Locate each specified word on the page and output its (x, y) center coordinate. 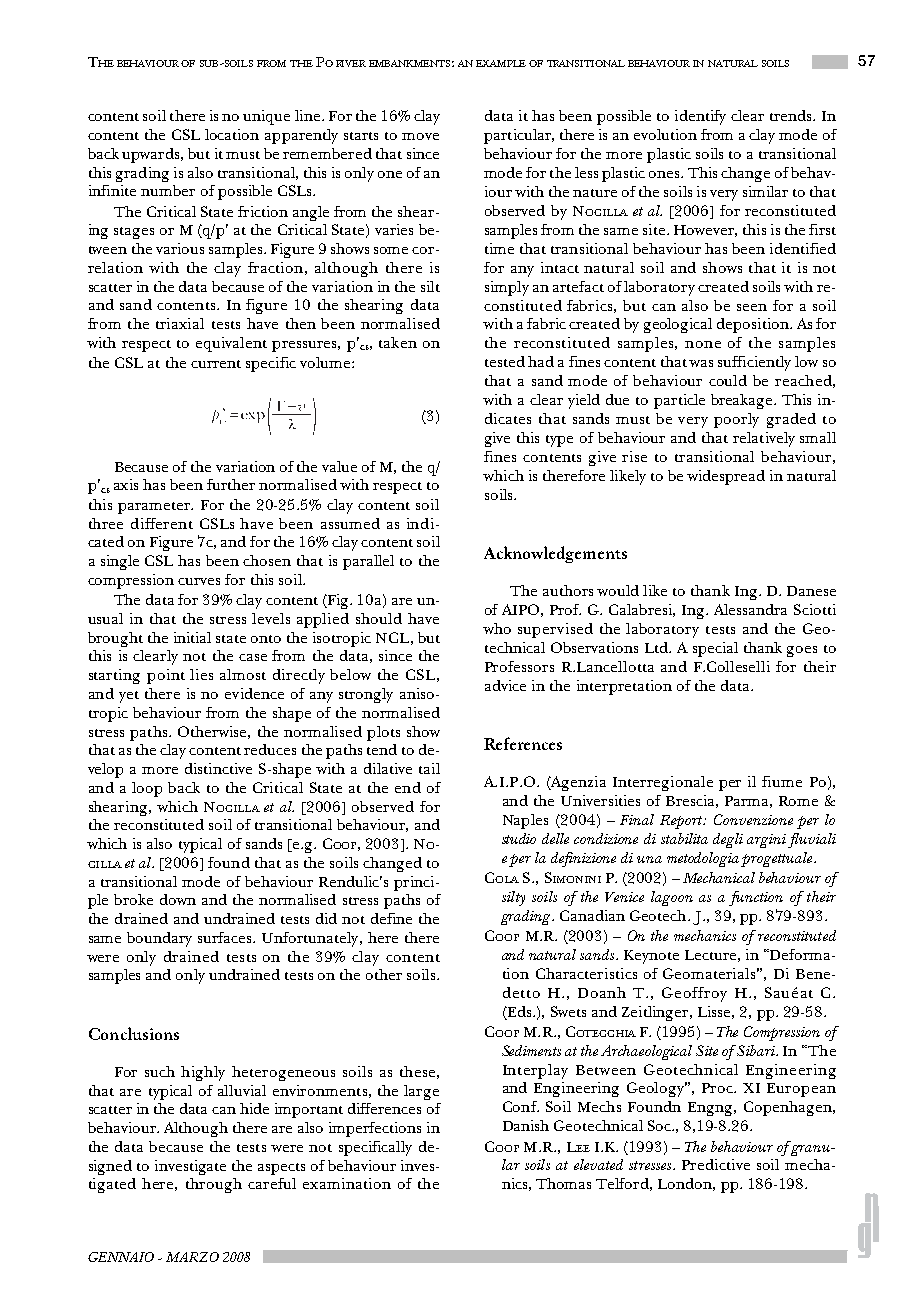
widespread (726, 477)
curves (199, 581)
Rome (798, 801)
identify (700, 117)
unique (266, 117)
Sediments (531, 1050)
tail (429, 768)
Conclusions (134, 1033)
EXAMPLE (501, 63)
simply (507, 288)
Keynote (651, 957)
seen (752, 307)
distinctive (218, 768)
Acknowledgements (555, 554)
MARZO (192, 1257)
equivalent (231, 344)
